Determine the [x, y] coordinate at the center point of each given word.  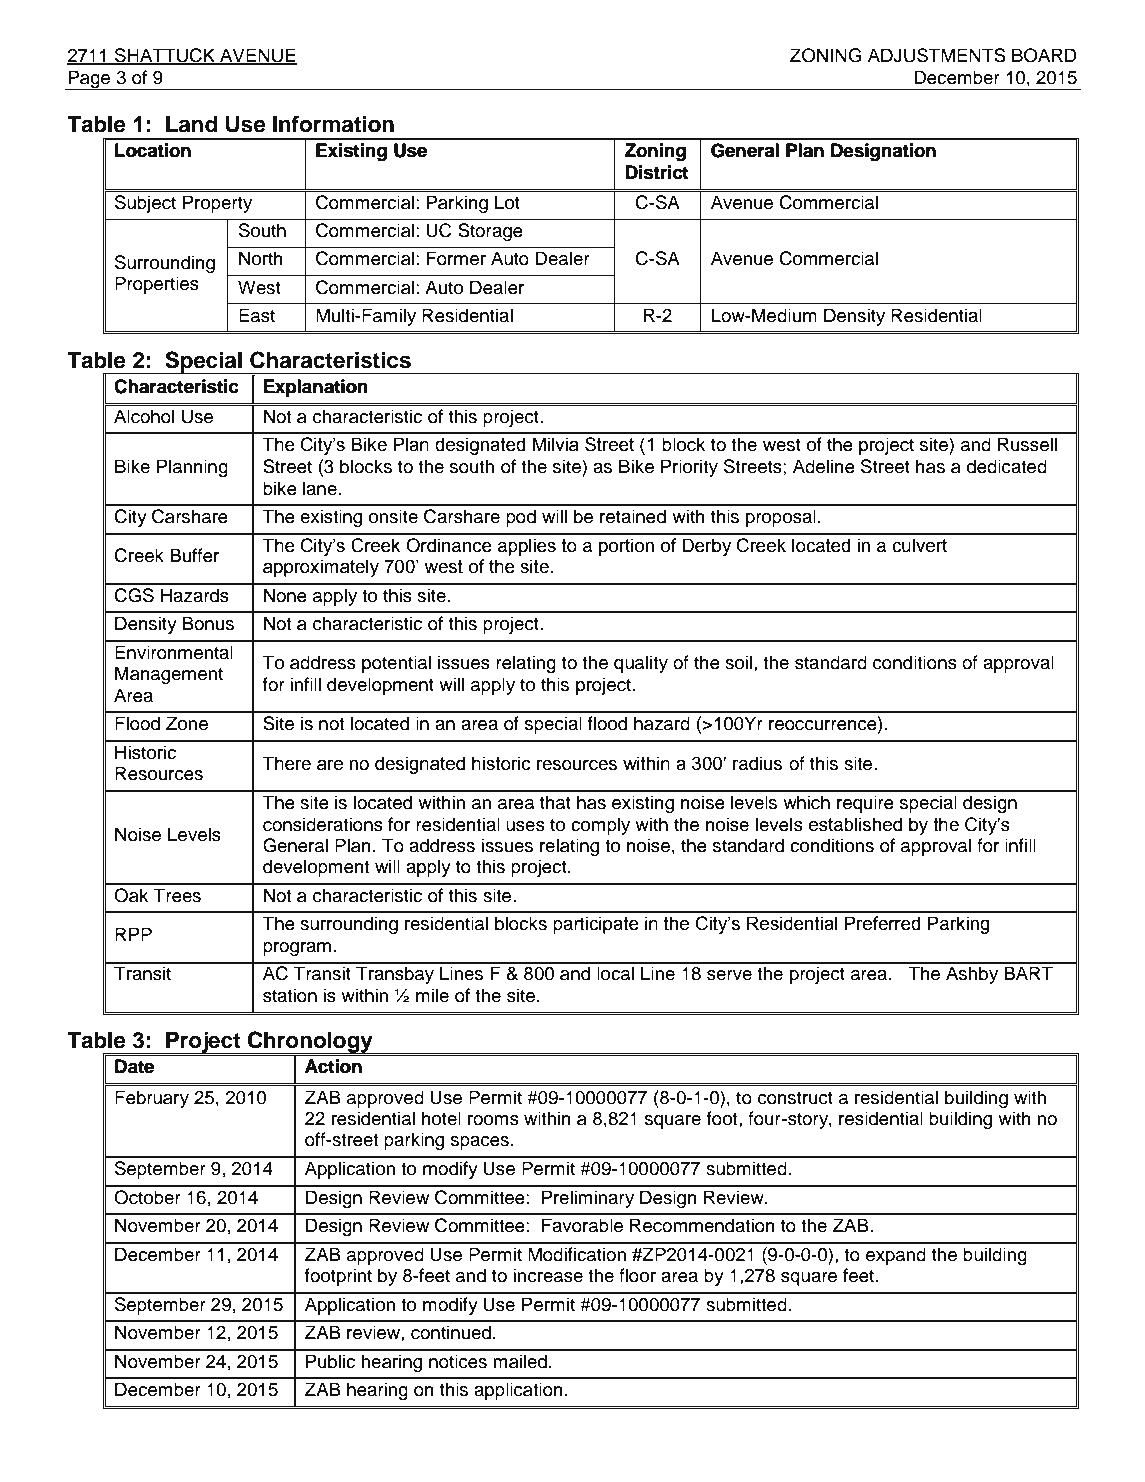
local [615, 973]
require [865, 804]
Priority [689, 468]
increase [548, 1275]
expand [896, 1256]
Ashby [972, 975]
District [657, 172]
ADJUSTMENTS [937, 55]
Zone [187, 723]
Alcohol [144, 416]
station [290, 995]
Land [191, 124]
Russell [1027, 444]
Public [330, 1361]
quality [641, 664]
